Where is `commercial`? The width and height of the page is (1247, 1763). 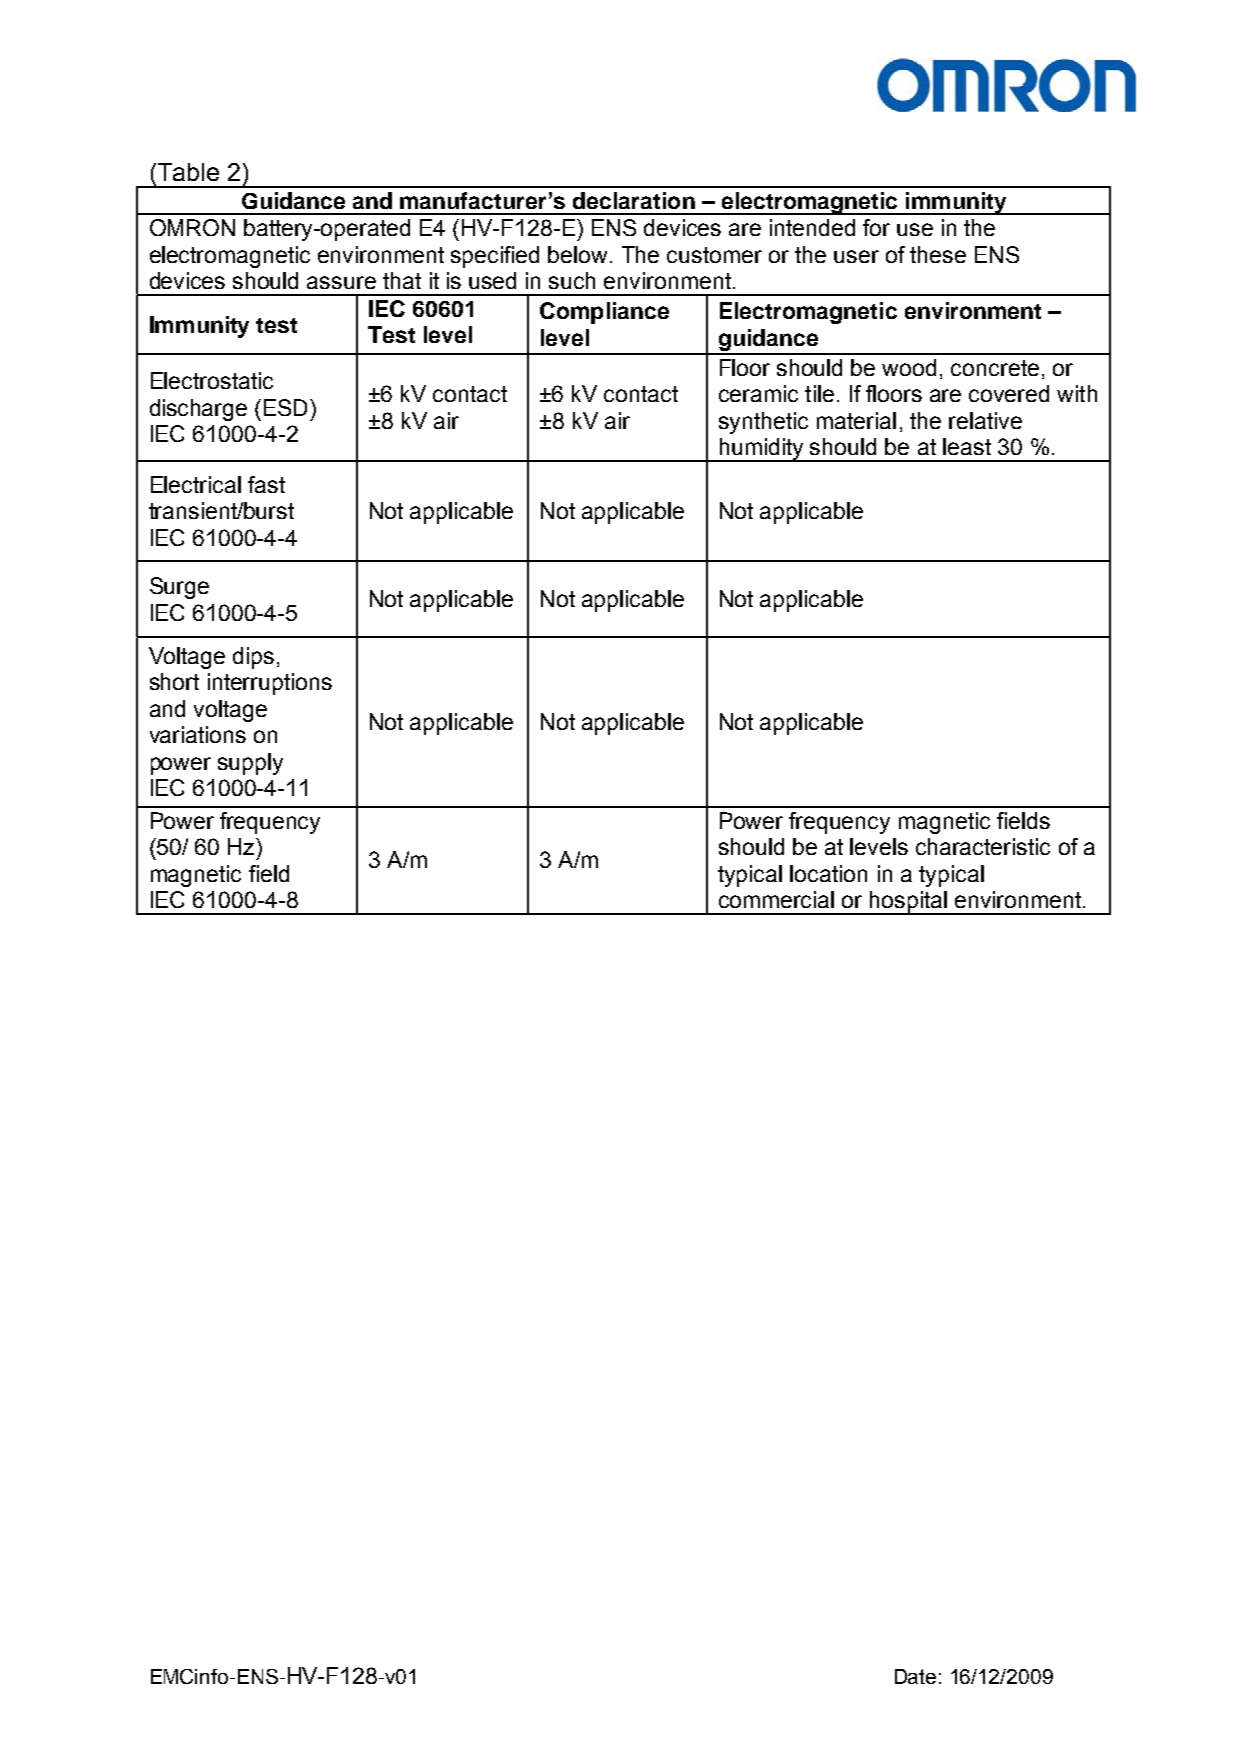 commercial is located at coordinates (776, 899).
